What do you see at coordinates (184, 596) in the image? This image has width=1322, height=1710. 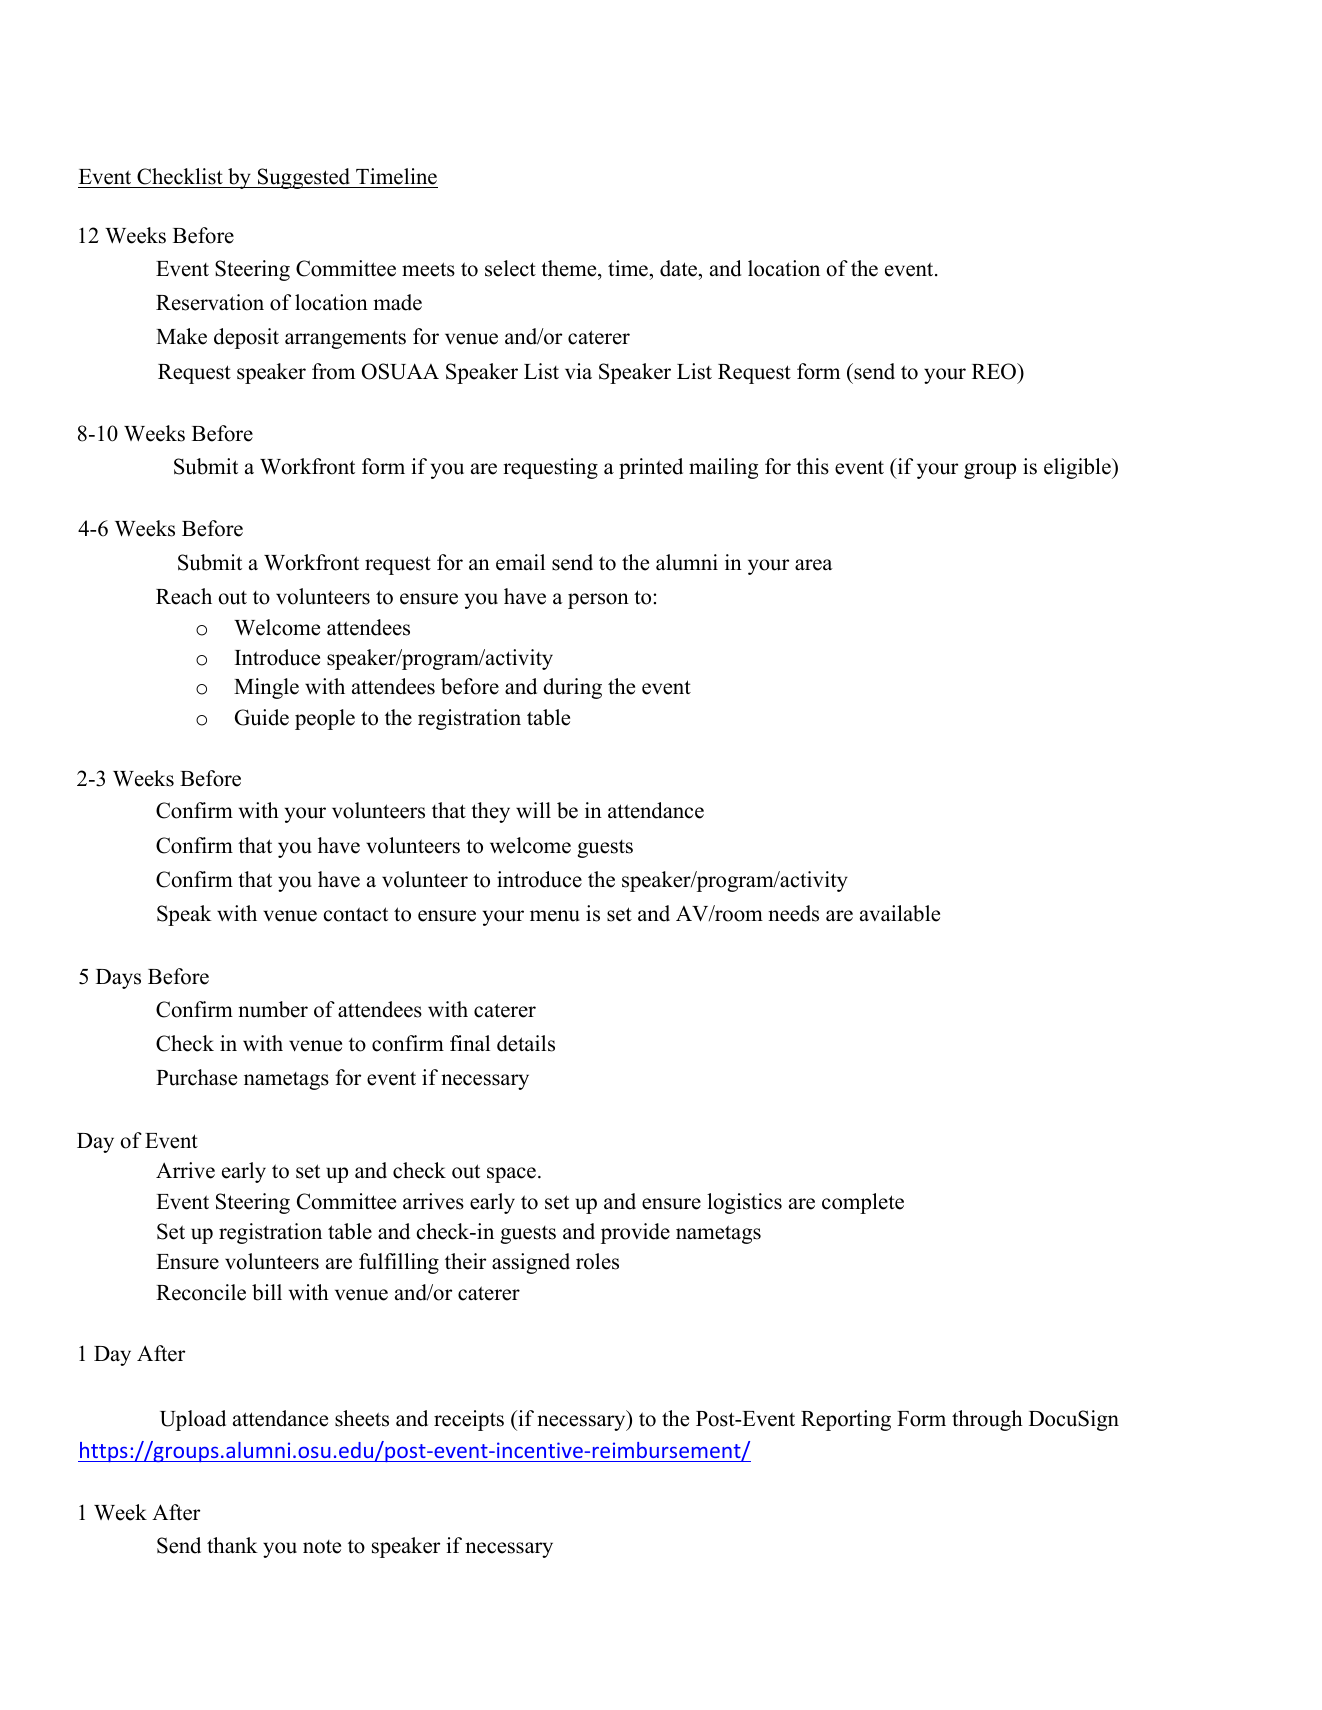 I see `Reach` at bounding box center [184, 596].
